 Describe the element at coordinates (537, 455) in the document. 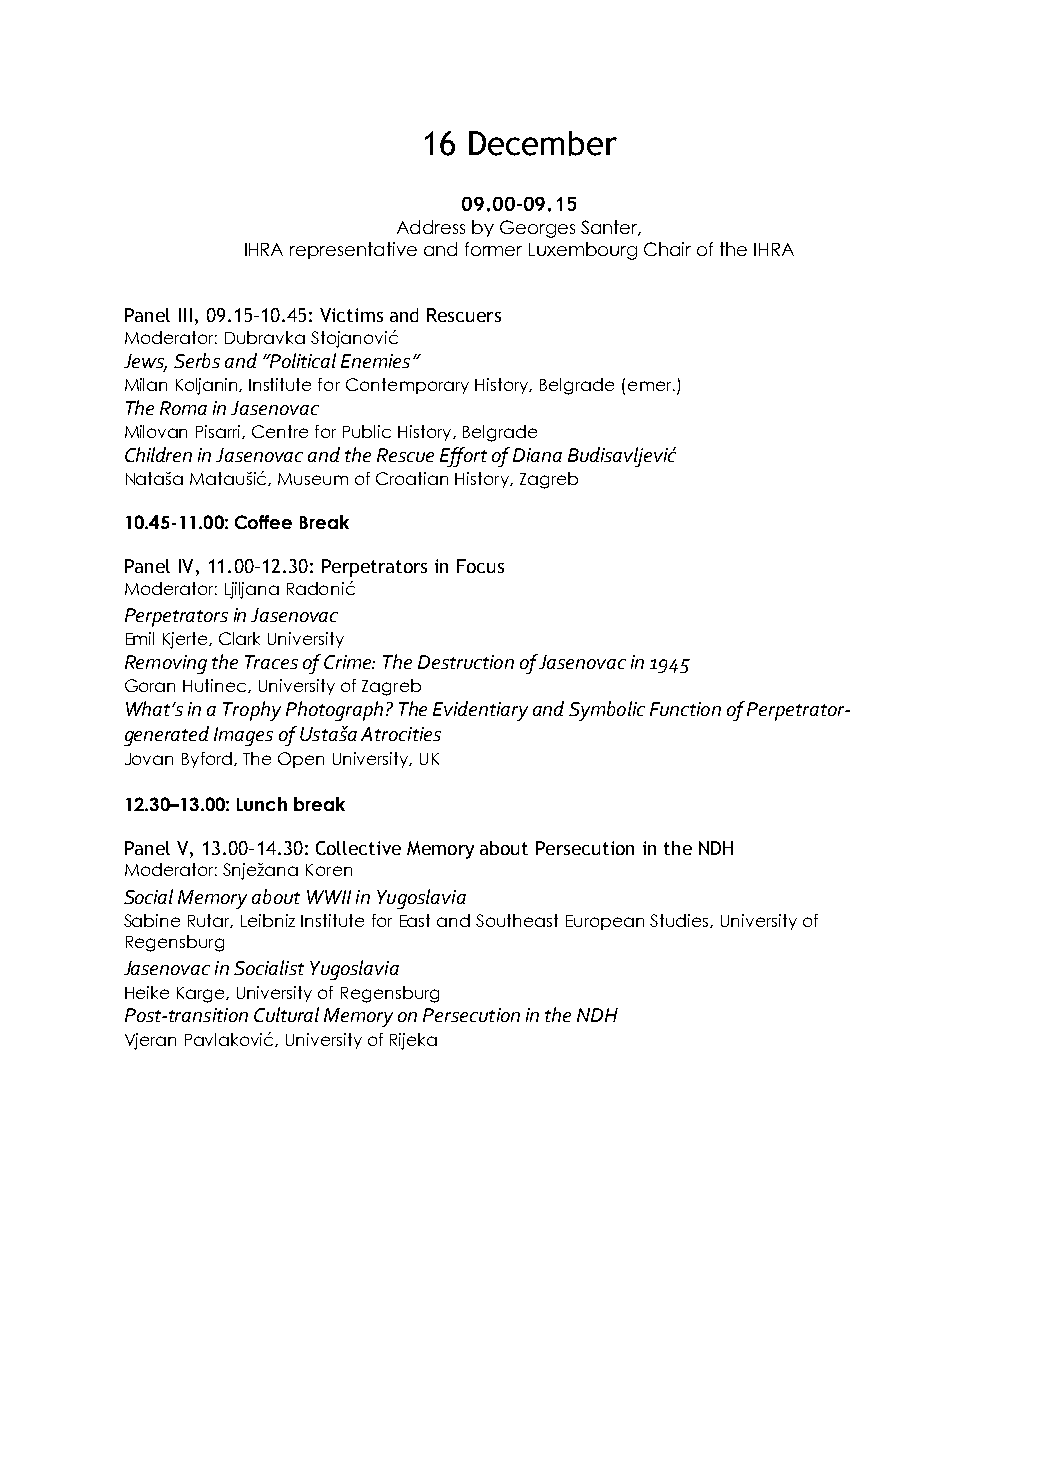

I see `Diana` at that location.
